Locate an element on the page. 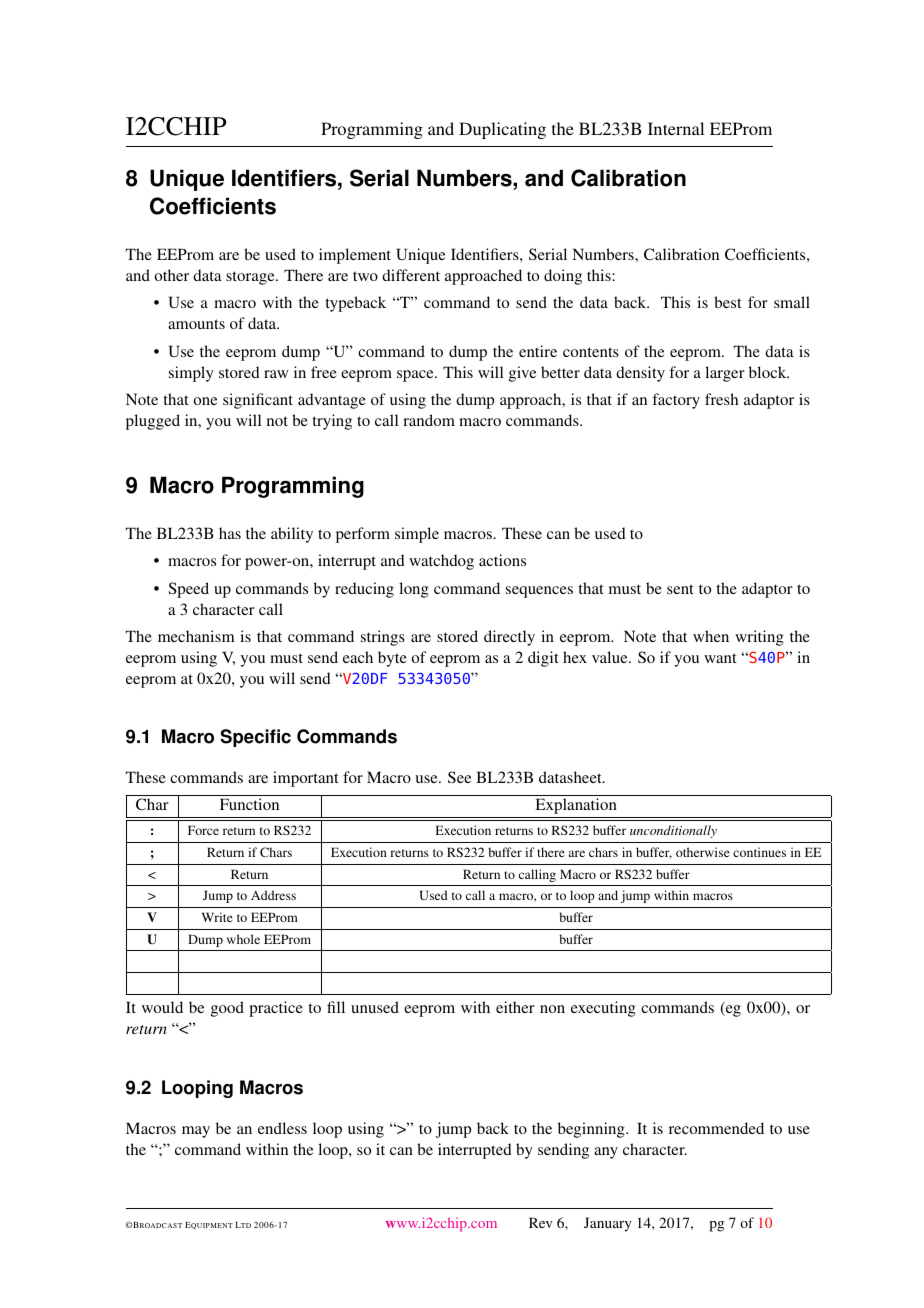  may is located at coordinates (196, 1132).
